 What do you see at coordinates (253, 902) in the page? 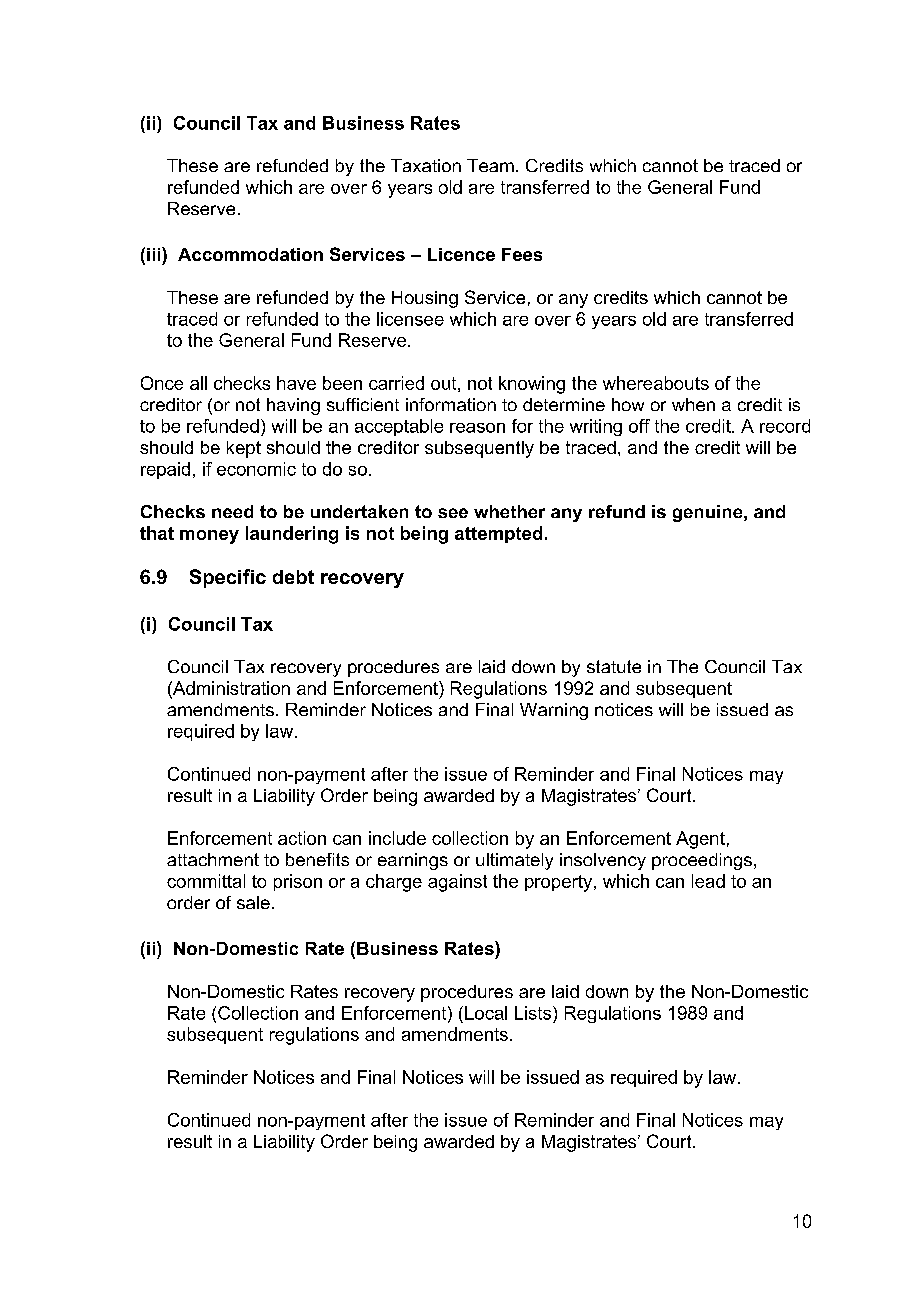
I see `sale` at bounding box center [253, 902].
